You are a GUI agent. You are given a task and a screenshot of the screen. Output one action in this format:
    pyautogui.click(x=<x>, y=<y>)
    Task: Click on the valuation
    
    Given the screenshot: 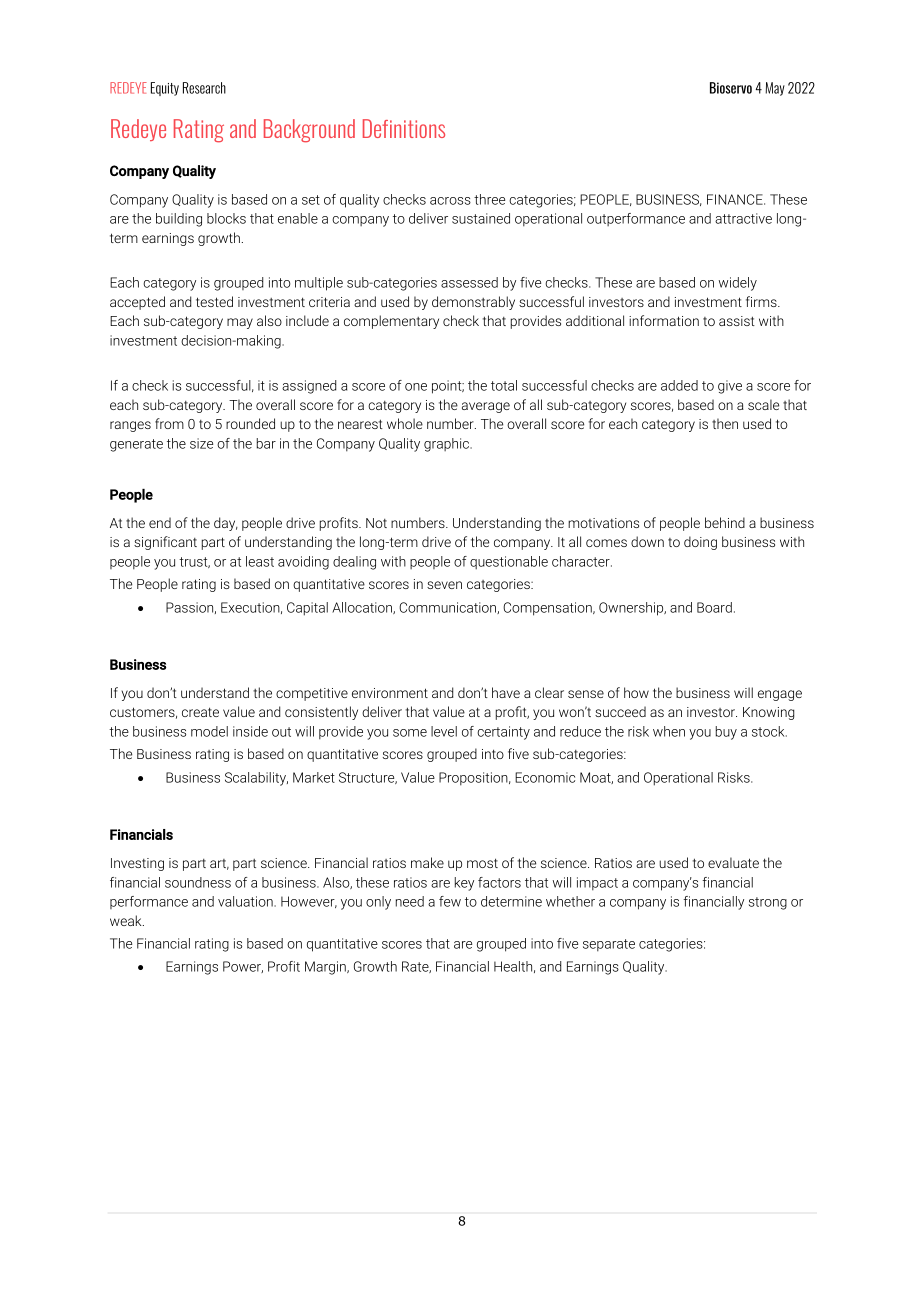 What is the action you would take?
    pyautogui.click(x=246, y=901)
